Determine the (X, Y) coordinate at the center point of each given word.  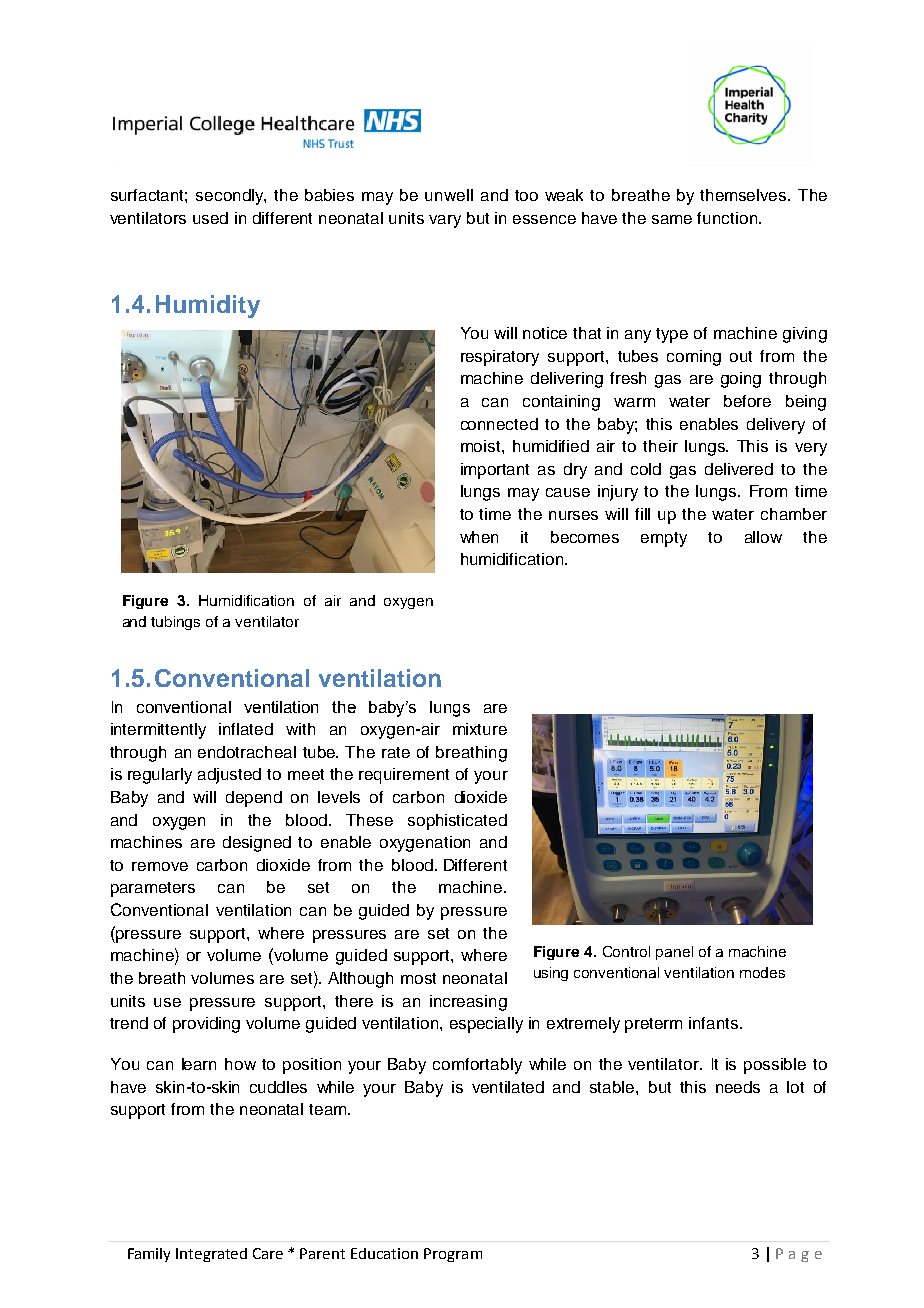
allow (763, 537)
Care (268, 1253)
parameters (153, 889)
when (479, 537)
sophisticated (457, 822)
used (210, 218)
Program (453, 1255)
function (728, 218)
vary (445, 221)
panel (674, 953)
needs (738, 1087)
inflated (246, 729)
